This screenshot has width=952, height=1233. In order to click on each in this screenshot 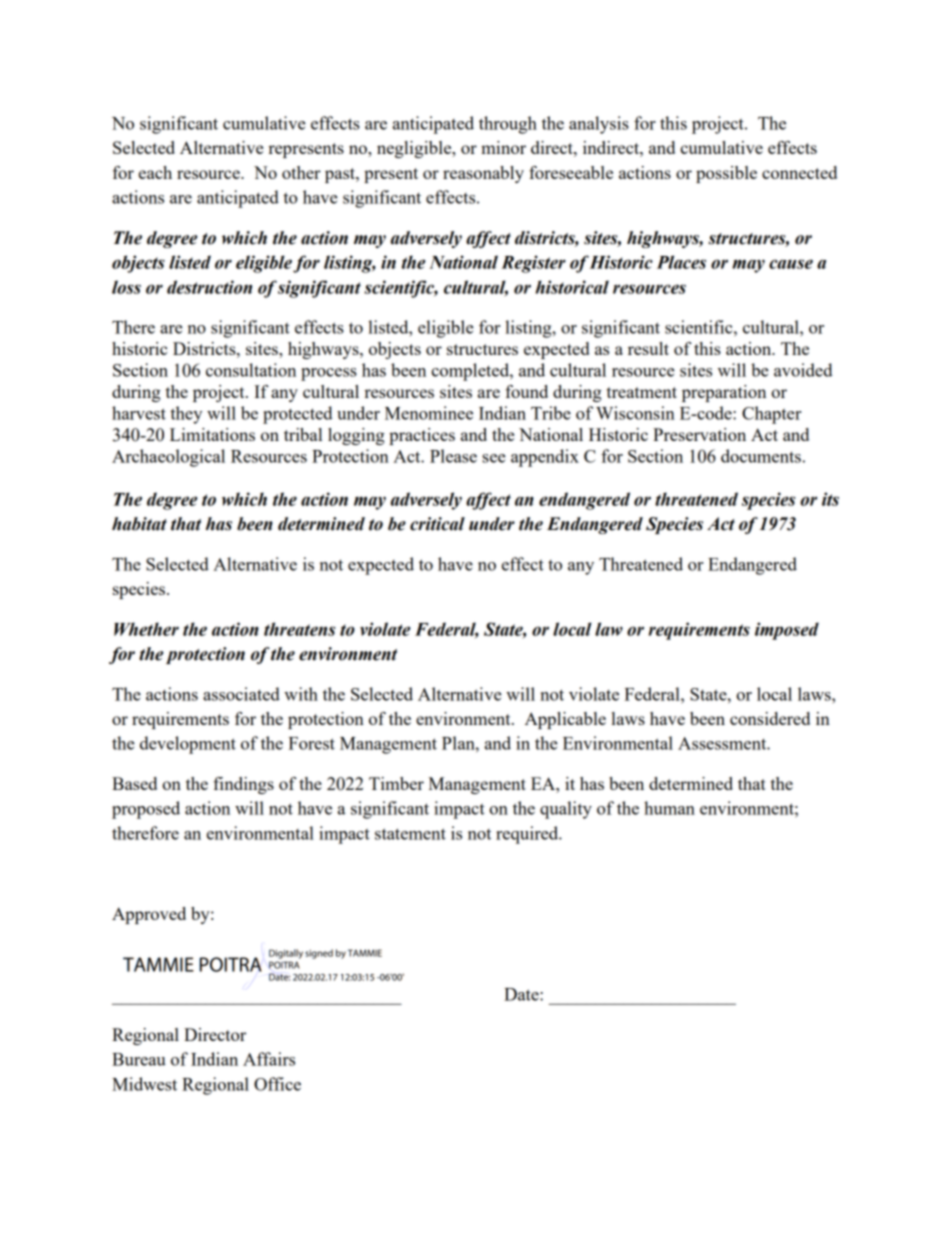, I will do `click(155, 172)`.
